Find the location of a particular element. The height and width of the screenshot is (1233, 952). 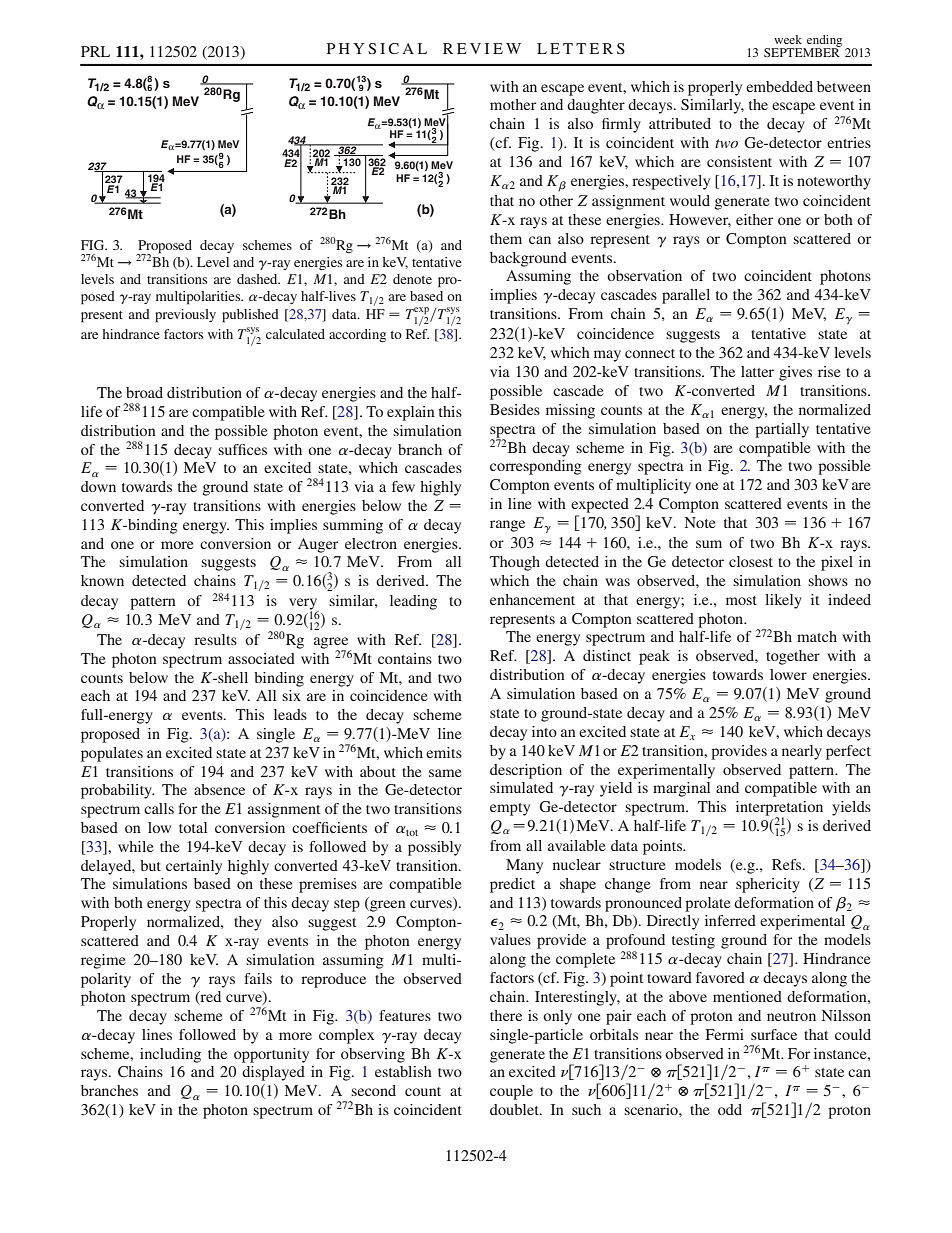

according is located at coordinates (357, 335).
